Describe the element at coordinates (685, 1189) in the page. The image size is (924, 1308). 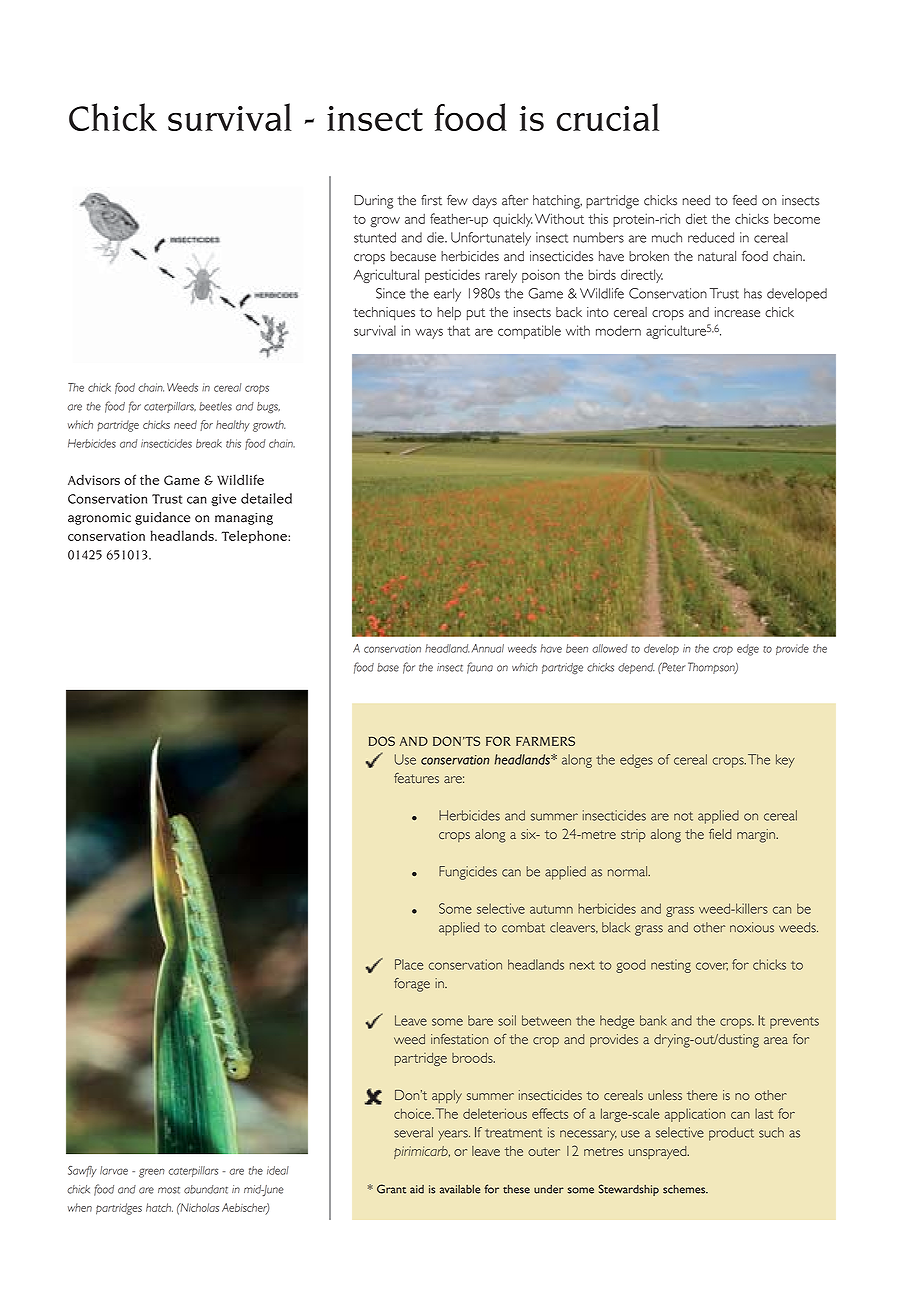
I see `schemes` at that location.
